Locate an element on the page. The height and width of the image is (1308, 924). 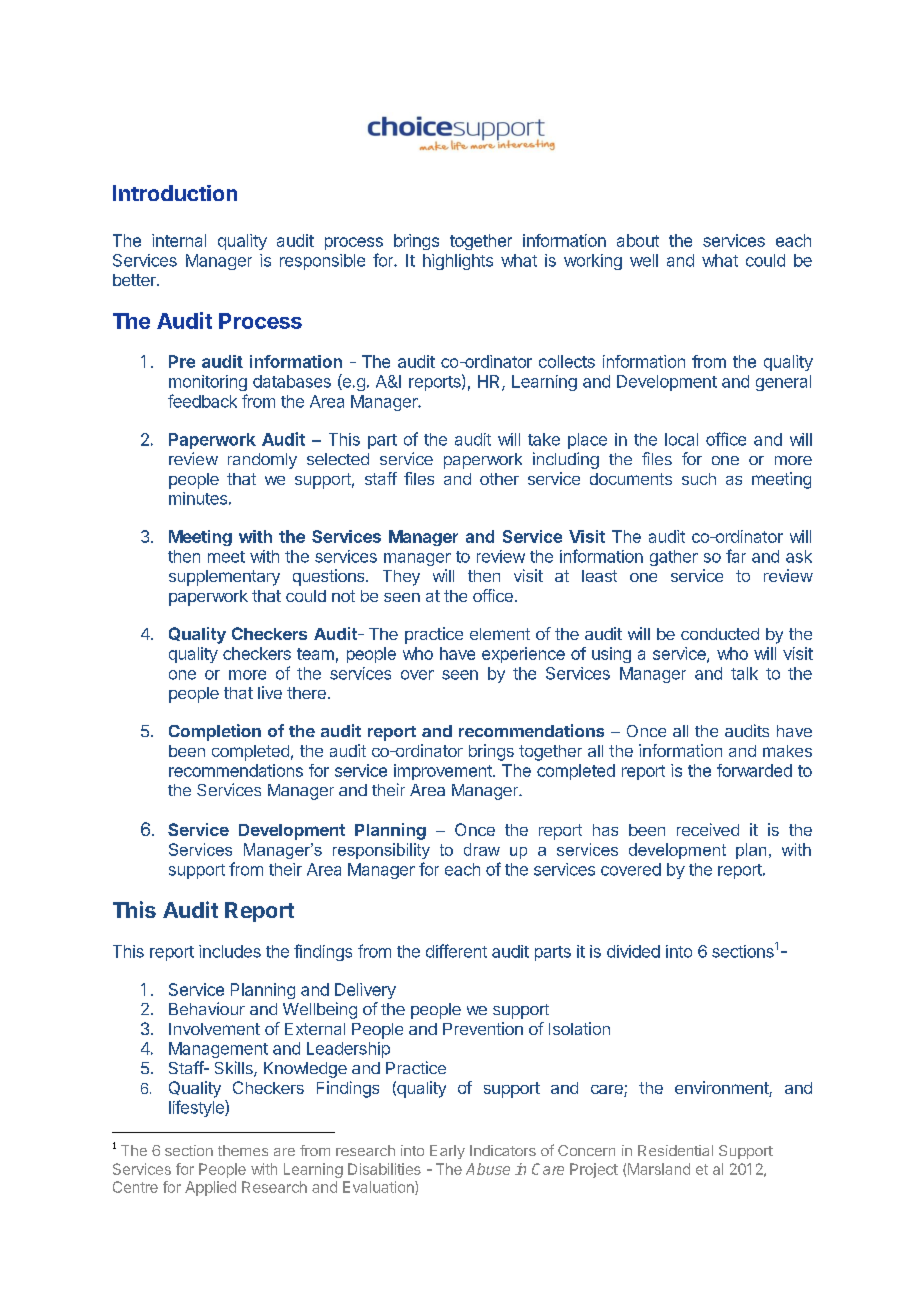
Early is located at coordinates (447, 1152).
